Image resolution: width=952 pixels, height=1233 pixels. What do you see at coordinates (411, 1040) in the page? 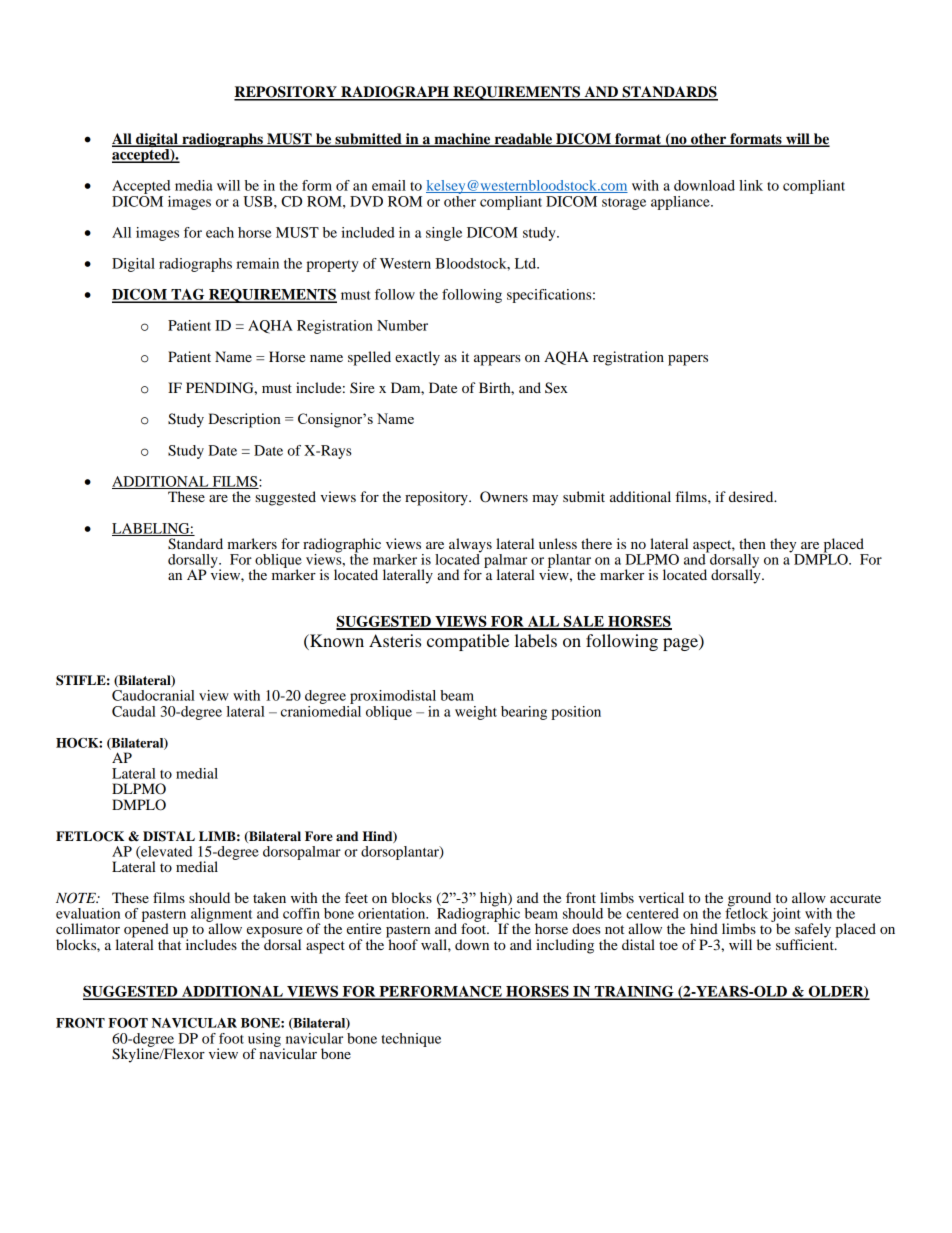
I see `technique` at bounding box center [411, 1040].
